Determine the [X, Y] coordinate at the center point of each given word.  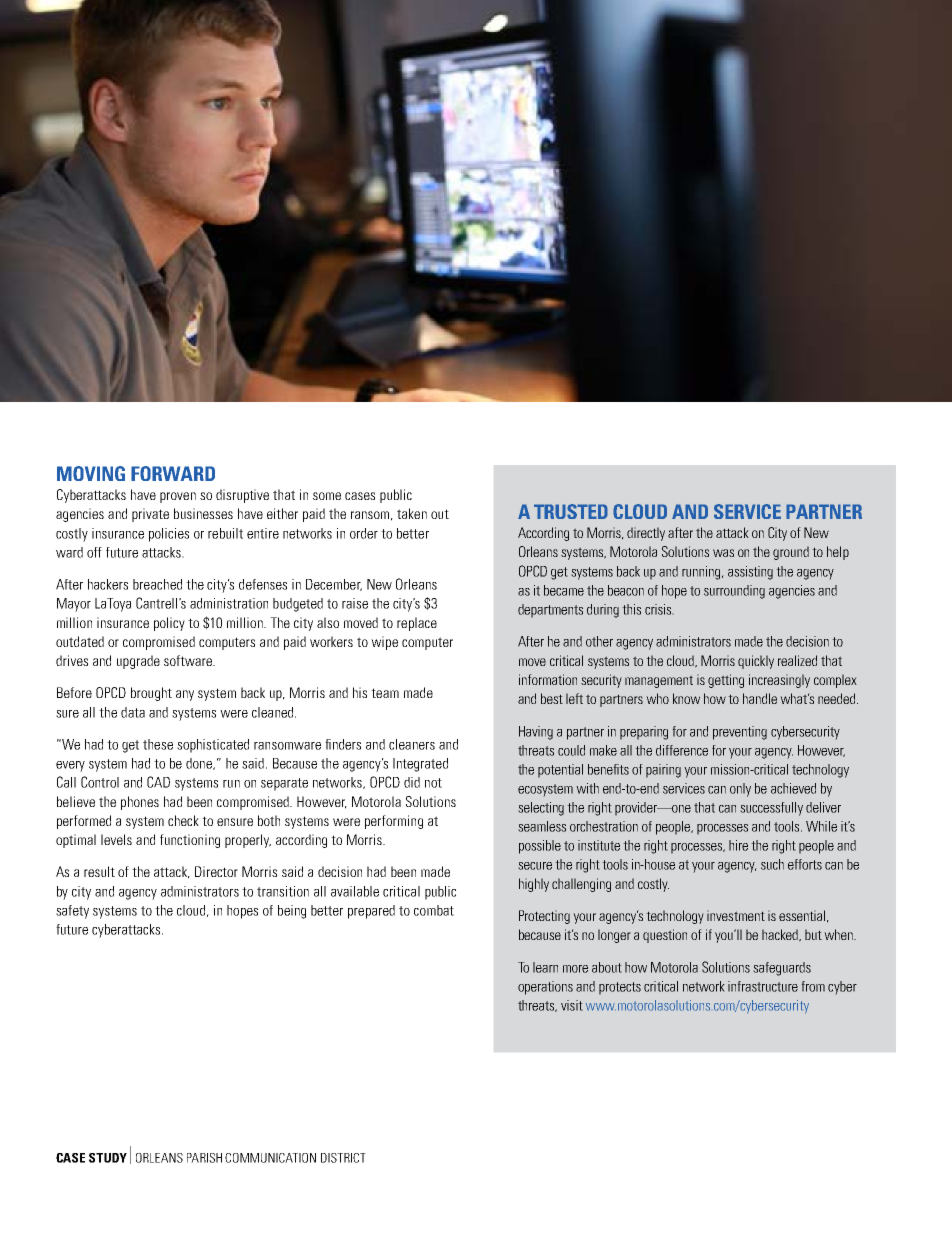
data [133, 712]
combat [434, 910]
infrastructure [763, 986]
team [385, 693]
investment [736, 915]
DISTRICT [343, 1158]
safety [72, 912]
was [723, 553]
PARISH [204, 1158]
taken [412, 513]
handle [760, 698]
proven [178, 497]
